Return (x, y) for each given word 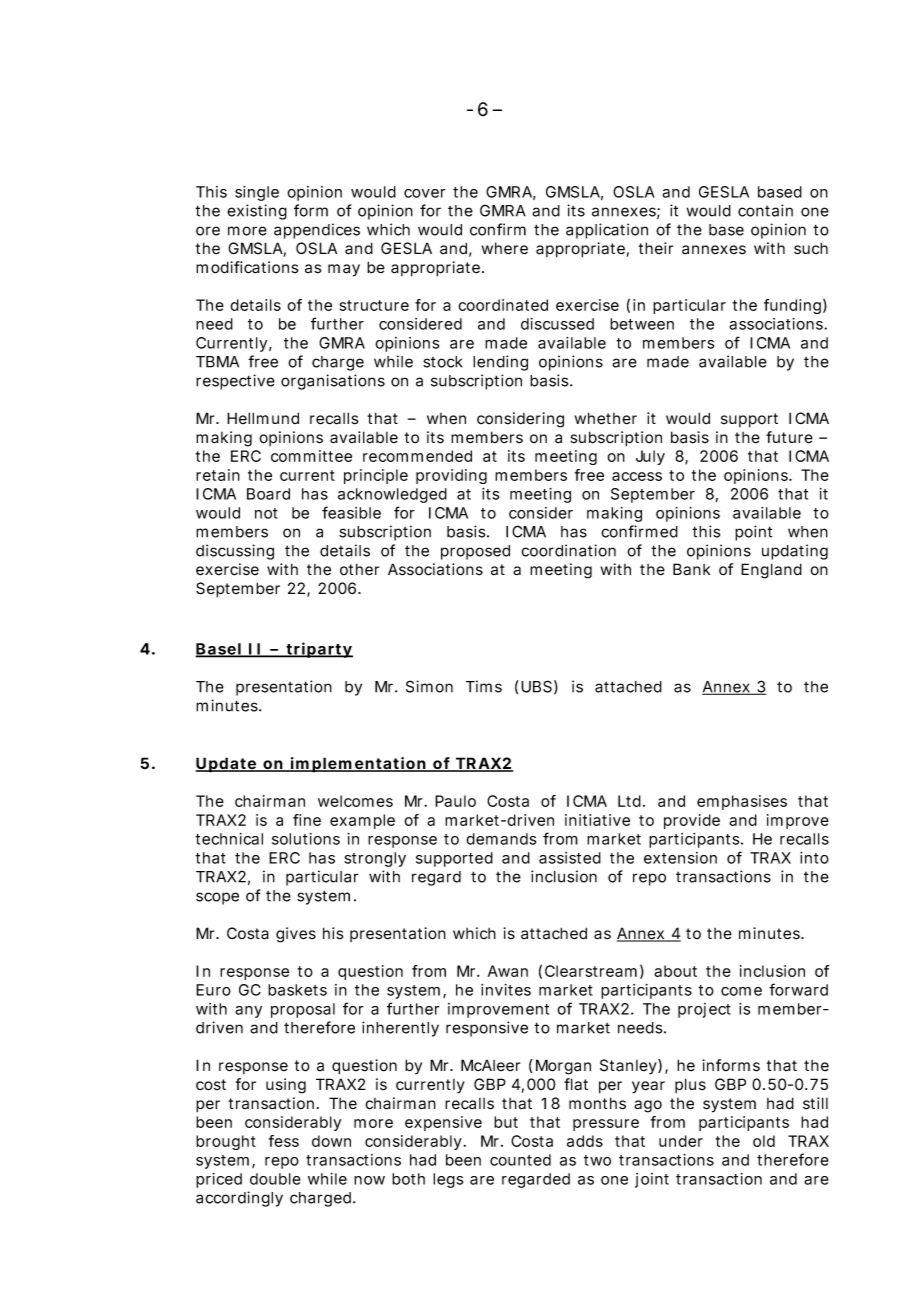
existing (257, 212)
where (505, 248)
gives (296, 935)
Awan (508, 971)
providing (451, 476)
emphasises (742, 802)
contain (765, 210)
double (275, 1179)
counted (520, 1160)
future (789, 437)
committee (311, 456)
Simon (429, 686)
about (675, 971)
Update (227, 765)
